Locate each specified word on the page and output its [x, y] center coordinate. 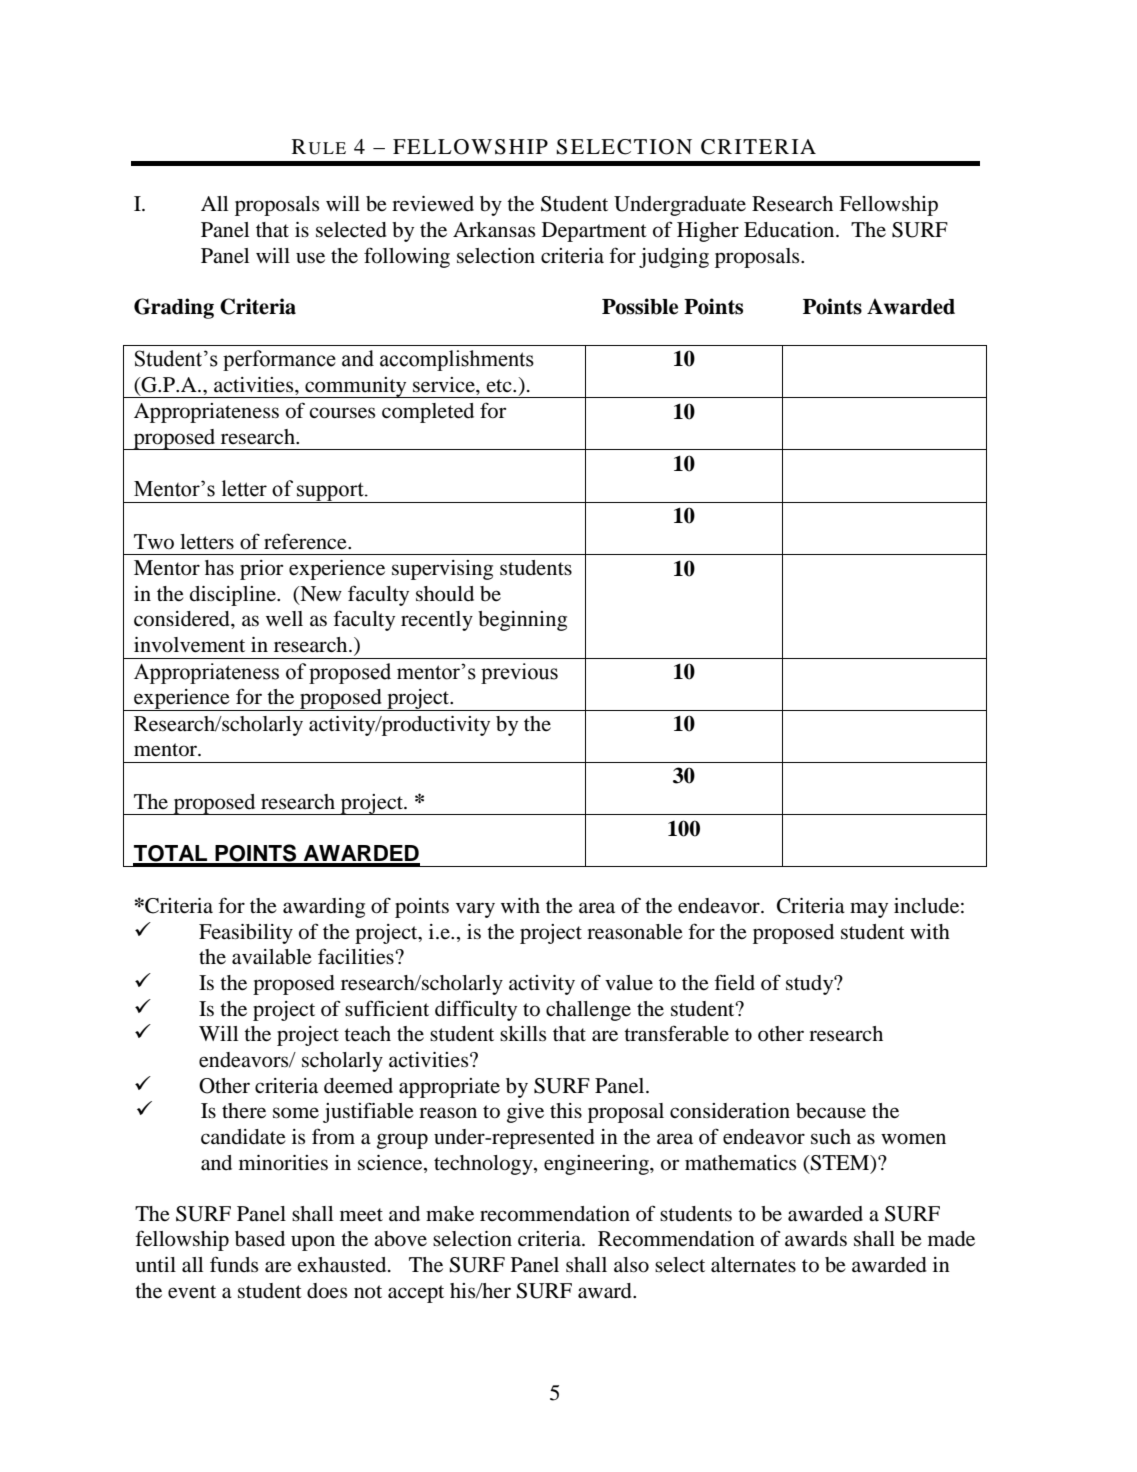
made [951, 1239]
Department [594, 232]
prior [261, 570]
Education [790, 230]
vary [475, 910]
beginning [522, 621]
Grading [174, 308]
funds [234, 1264]
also [631, 1265]
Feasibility [246, 934]
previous [519, 673]
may [869, 910]
